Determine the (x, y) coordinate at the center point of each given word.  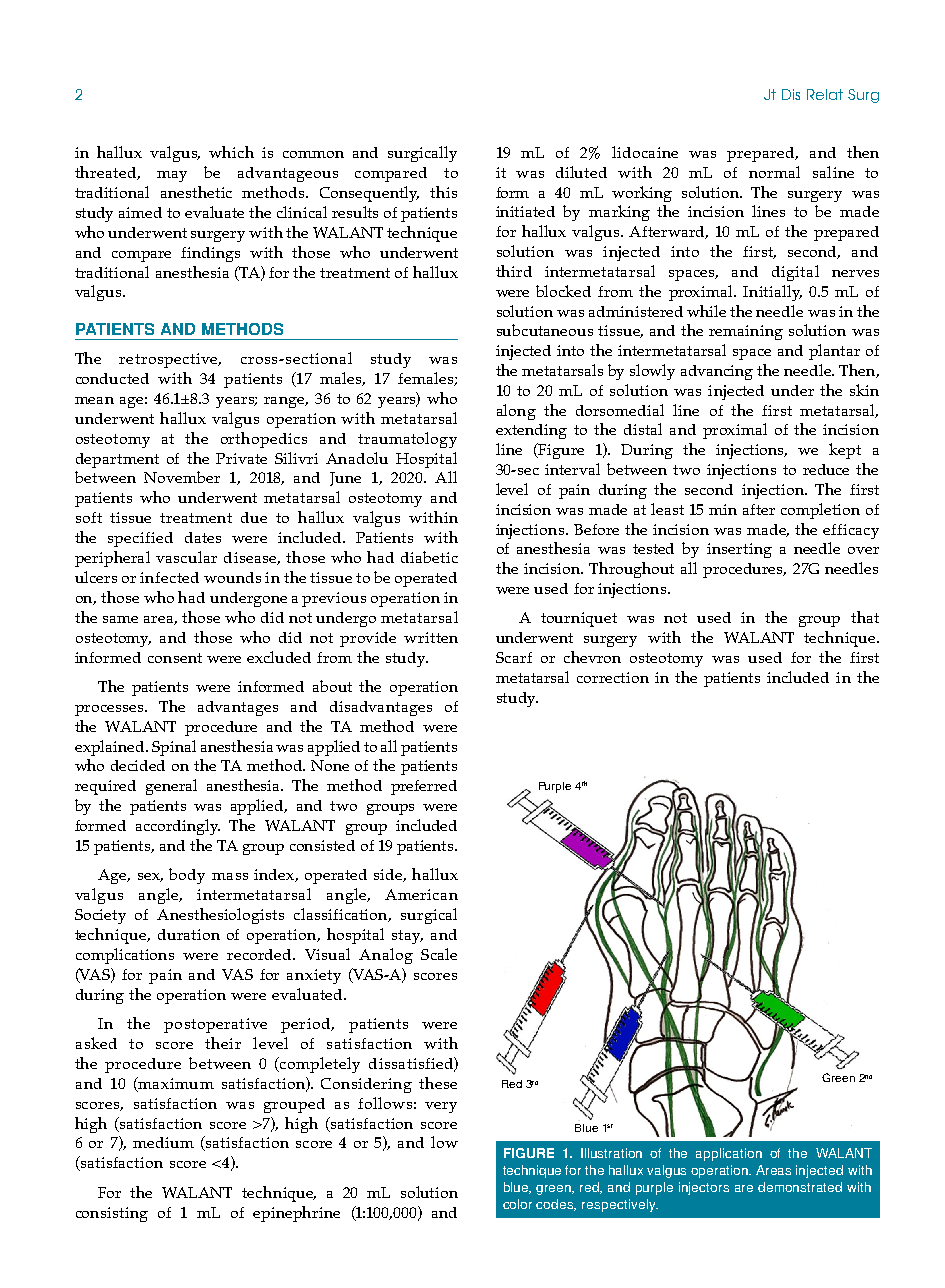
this (443, 192)
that (865, 617)
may (172, 176)
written (431, 637)
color (517, 1204)
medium (163, 1142)
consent (175, 658)
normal (774, 172)
